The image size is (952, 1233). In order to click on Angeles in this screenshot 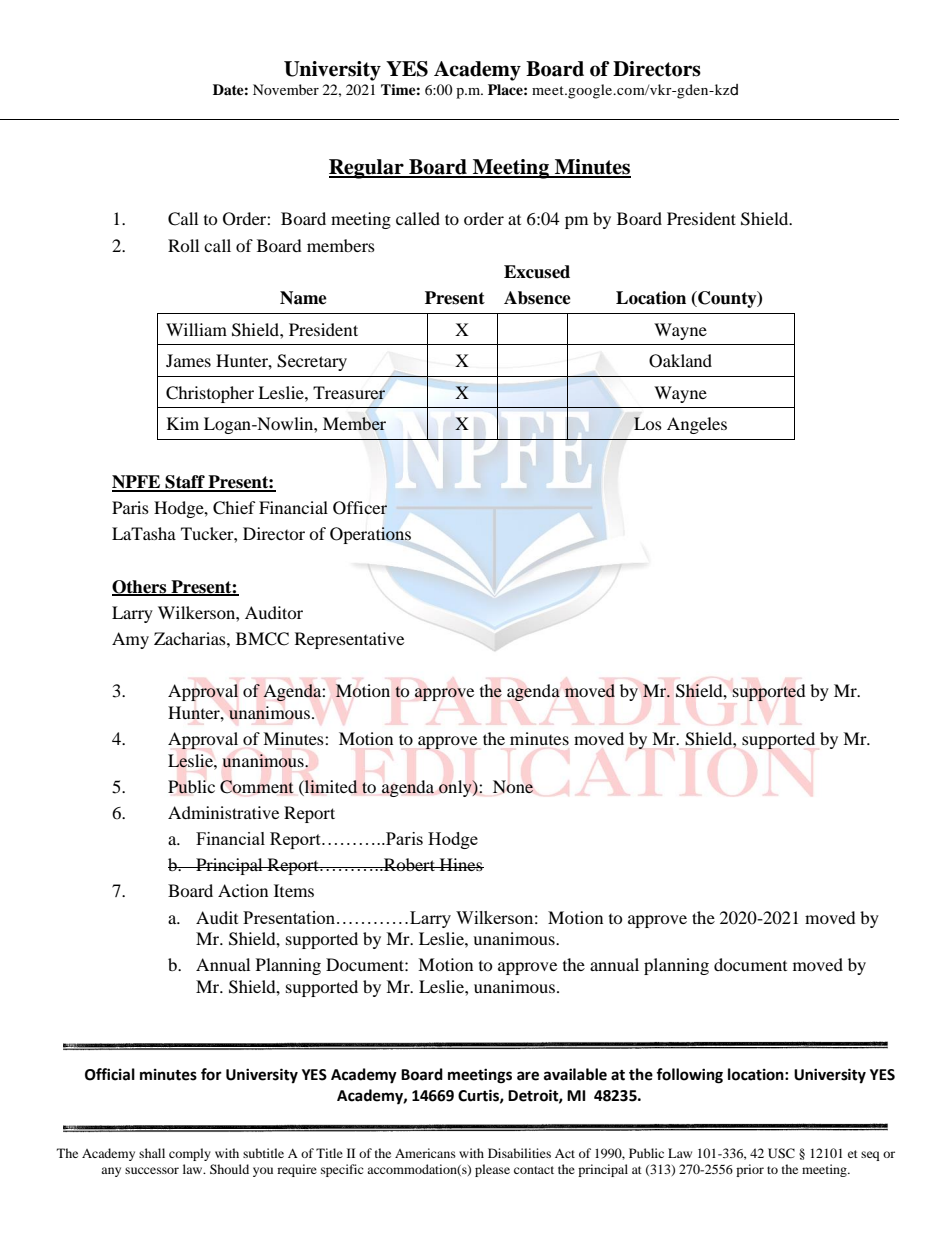, I will do `click(697, 425)`.
